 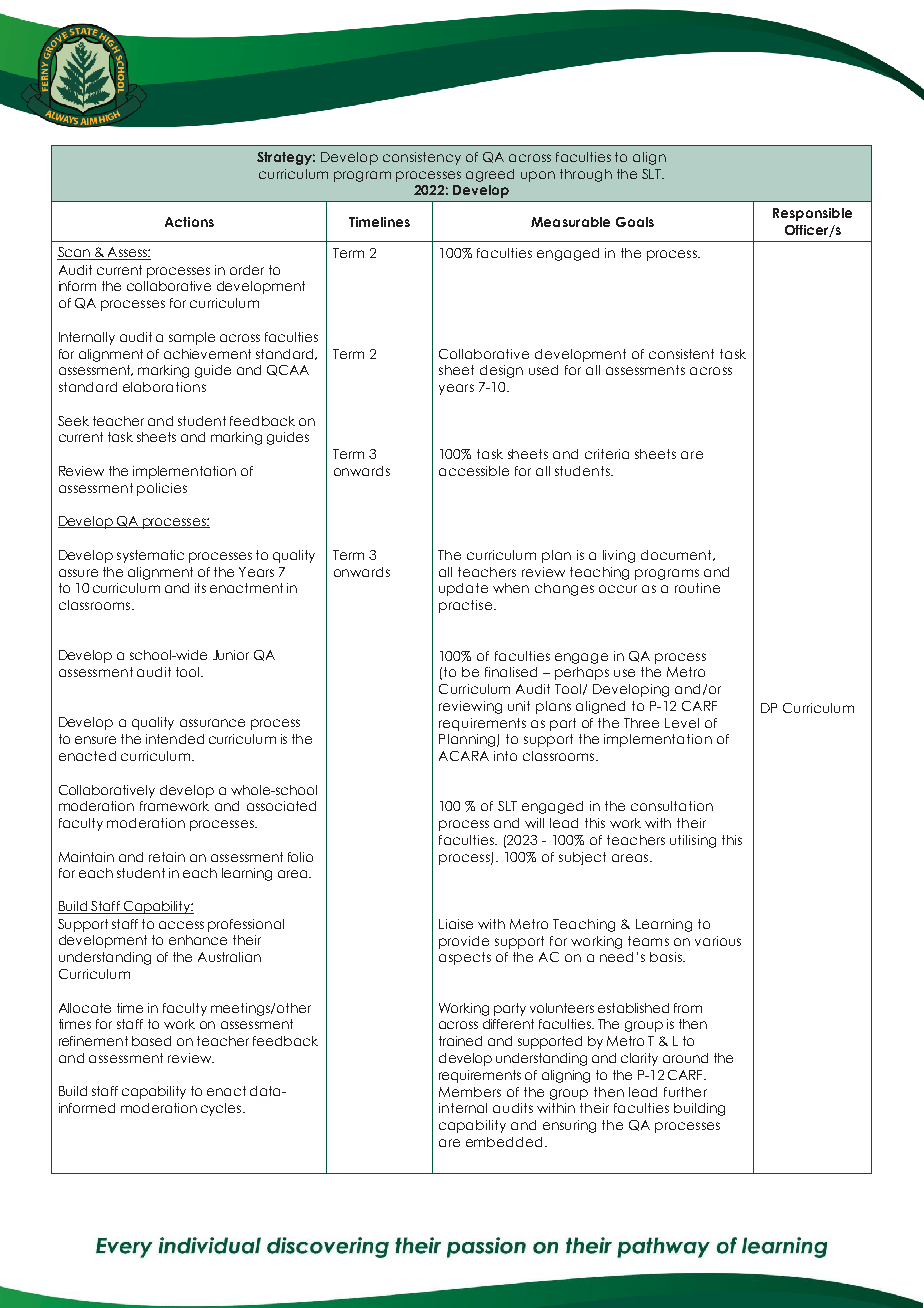 I want to click on routine, so click(x=697, y=588).
